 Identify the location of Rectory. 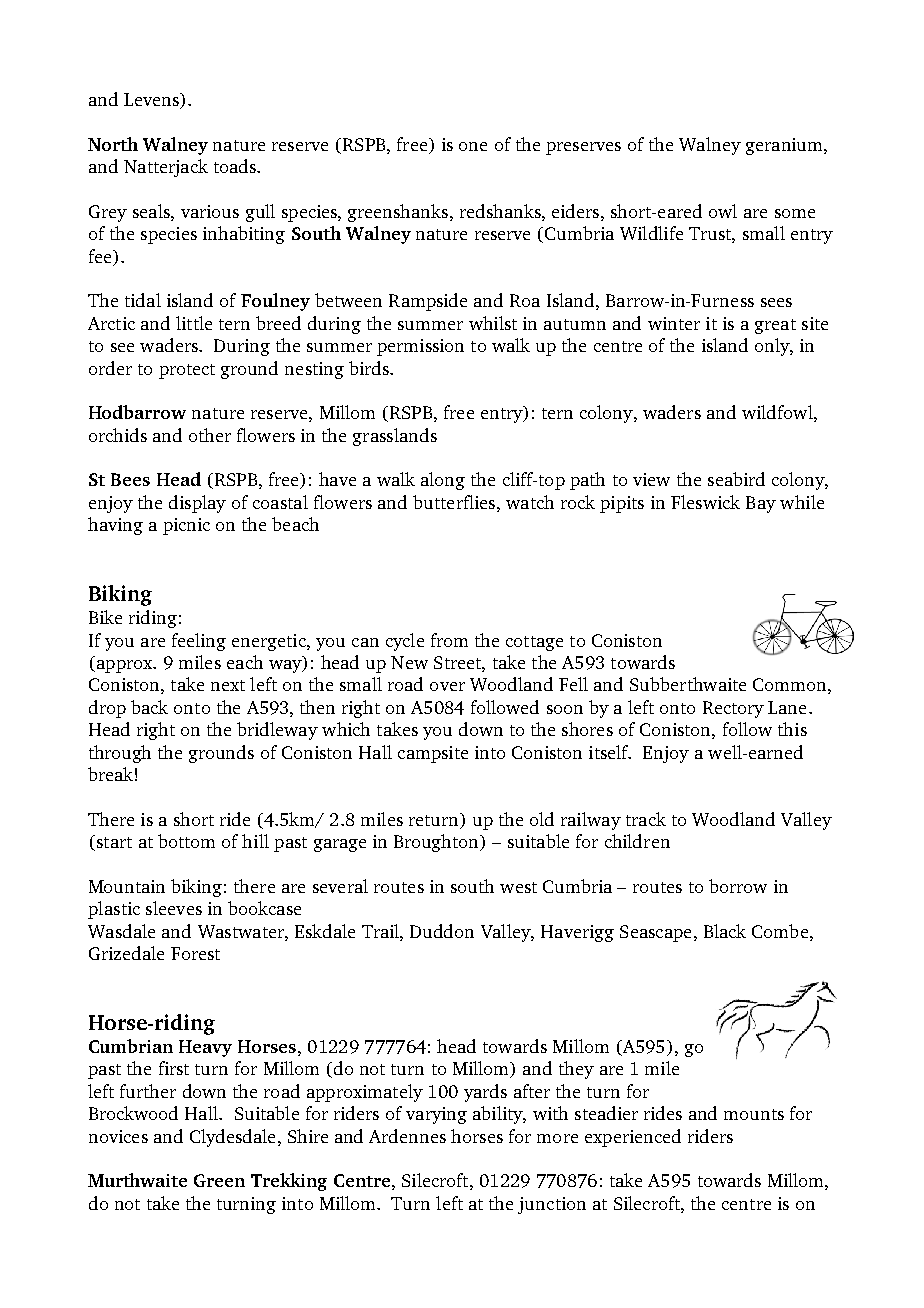
(733, 709).
